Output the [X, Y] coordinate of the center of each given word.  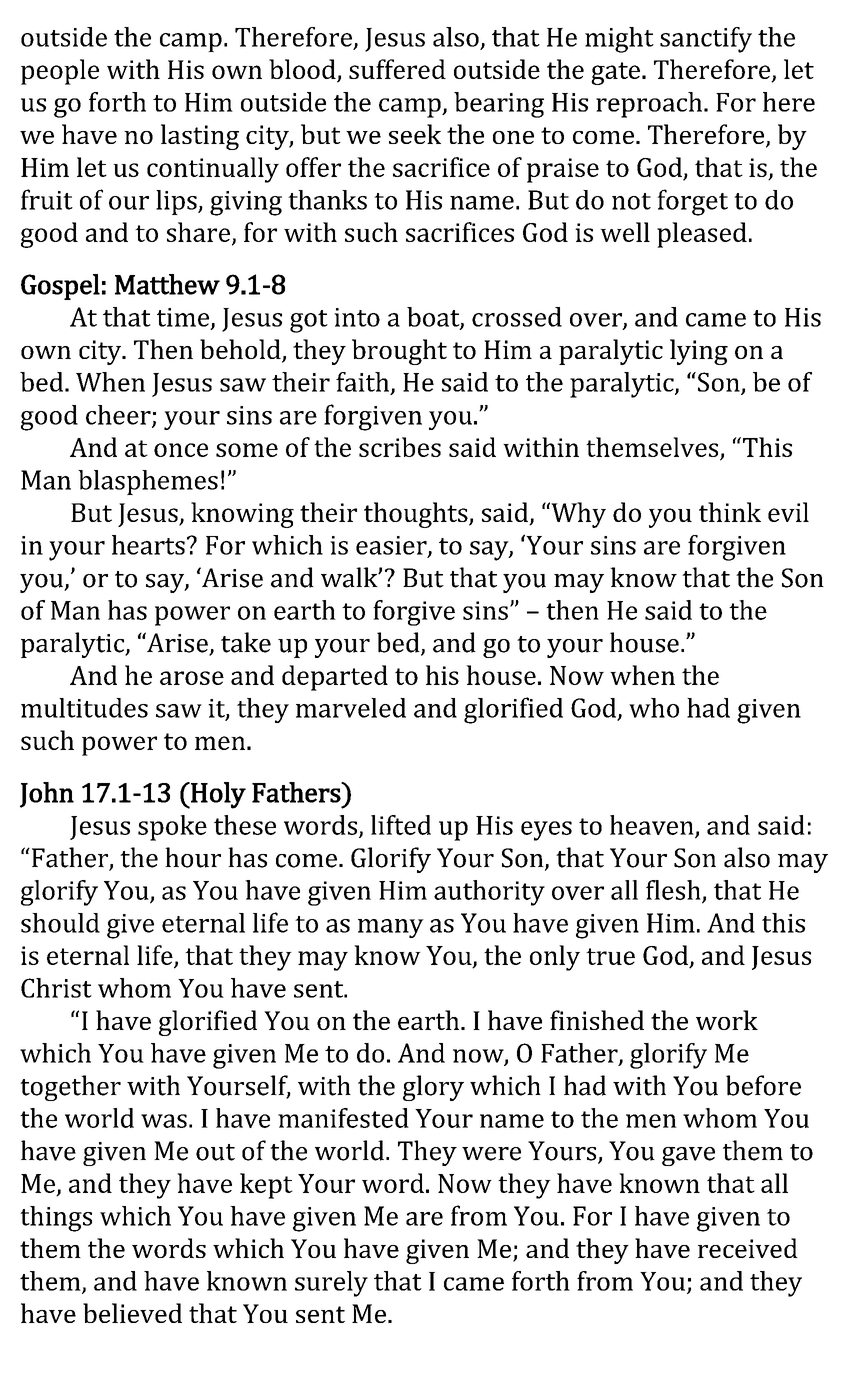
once [181, 450]
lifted [401, 825]
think [730, 512]
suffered [397, 69]
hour [193, 857]
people [60, 72]
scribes [400, 447]
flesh [674, 891]
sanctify [706, 40]
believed [132, 1313]
